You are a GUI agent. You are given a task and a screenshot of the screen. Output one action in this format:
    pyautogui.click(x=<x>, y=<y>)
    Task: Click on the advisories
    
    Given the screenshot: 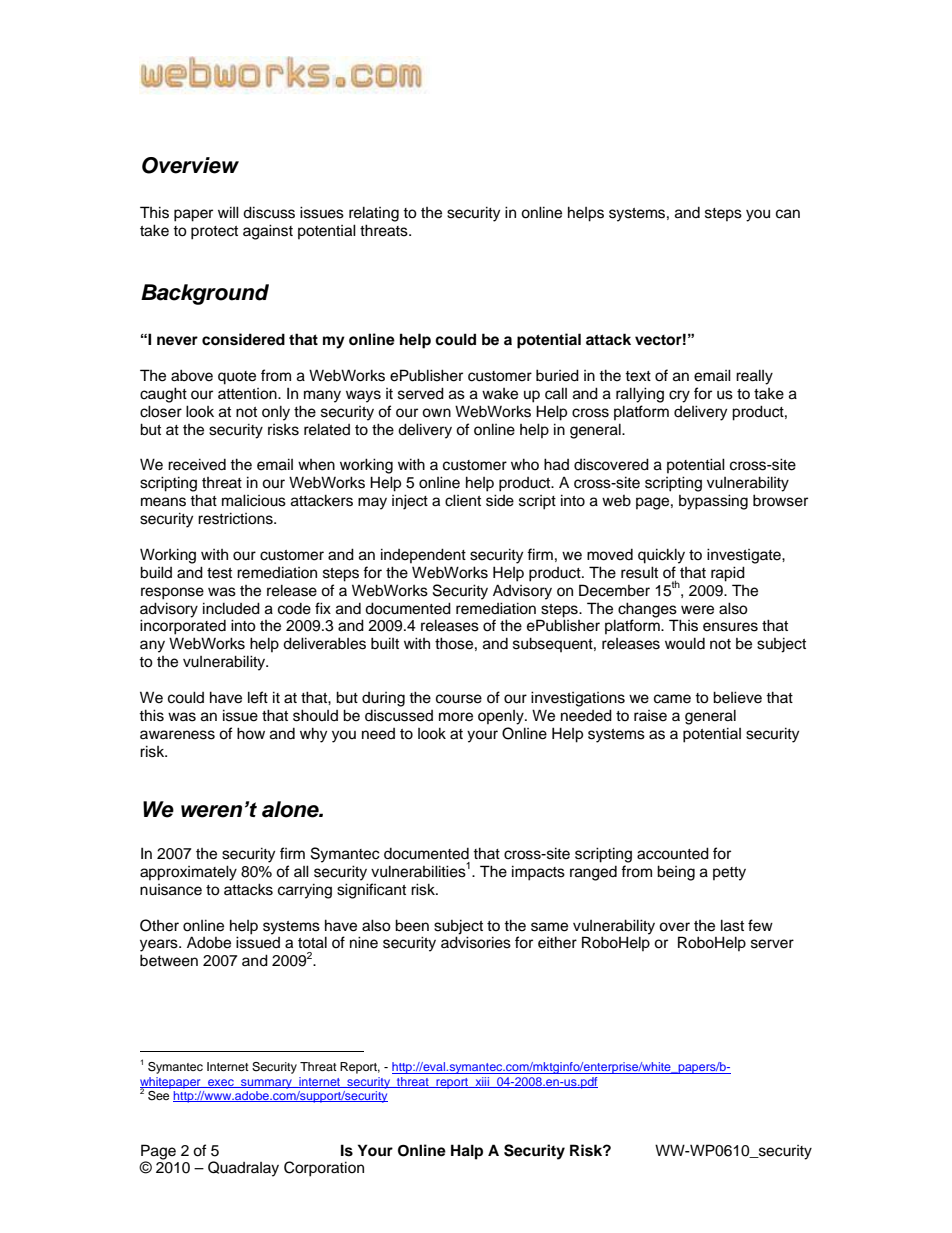 What is the action you would take?
    pyautogui.click(x=476, y=942)
